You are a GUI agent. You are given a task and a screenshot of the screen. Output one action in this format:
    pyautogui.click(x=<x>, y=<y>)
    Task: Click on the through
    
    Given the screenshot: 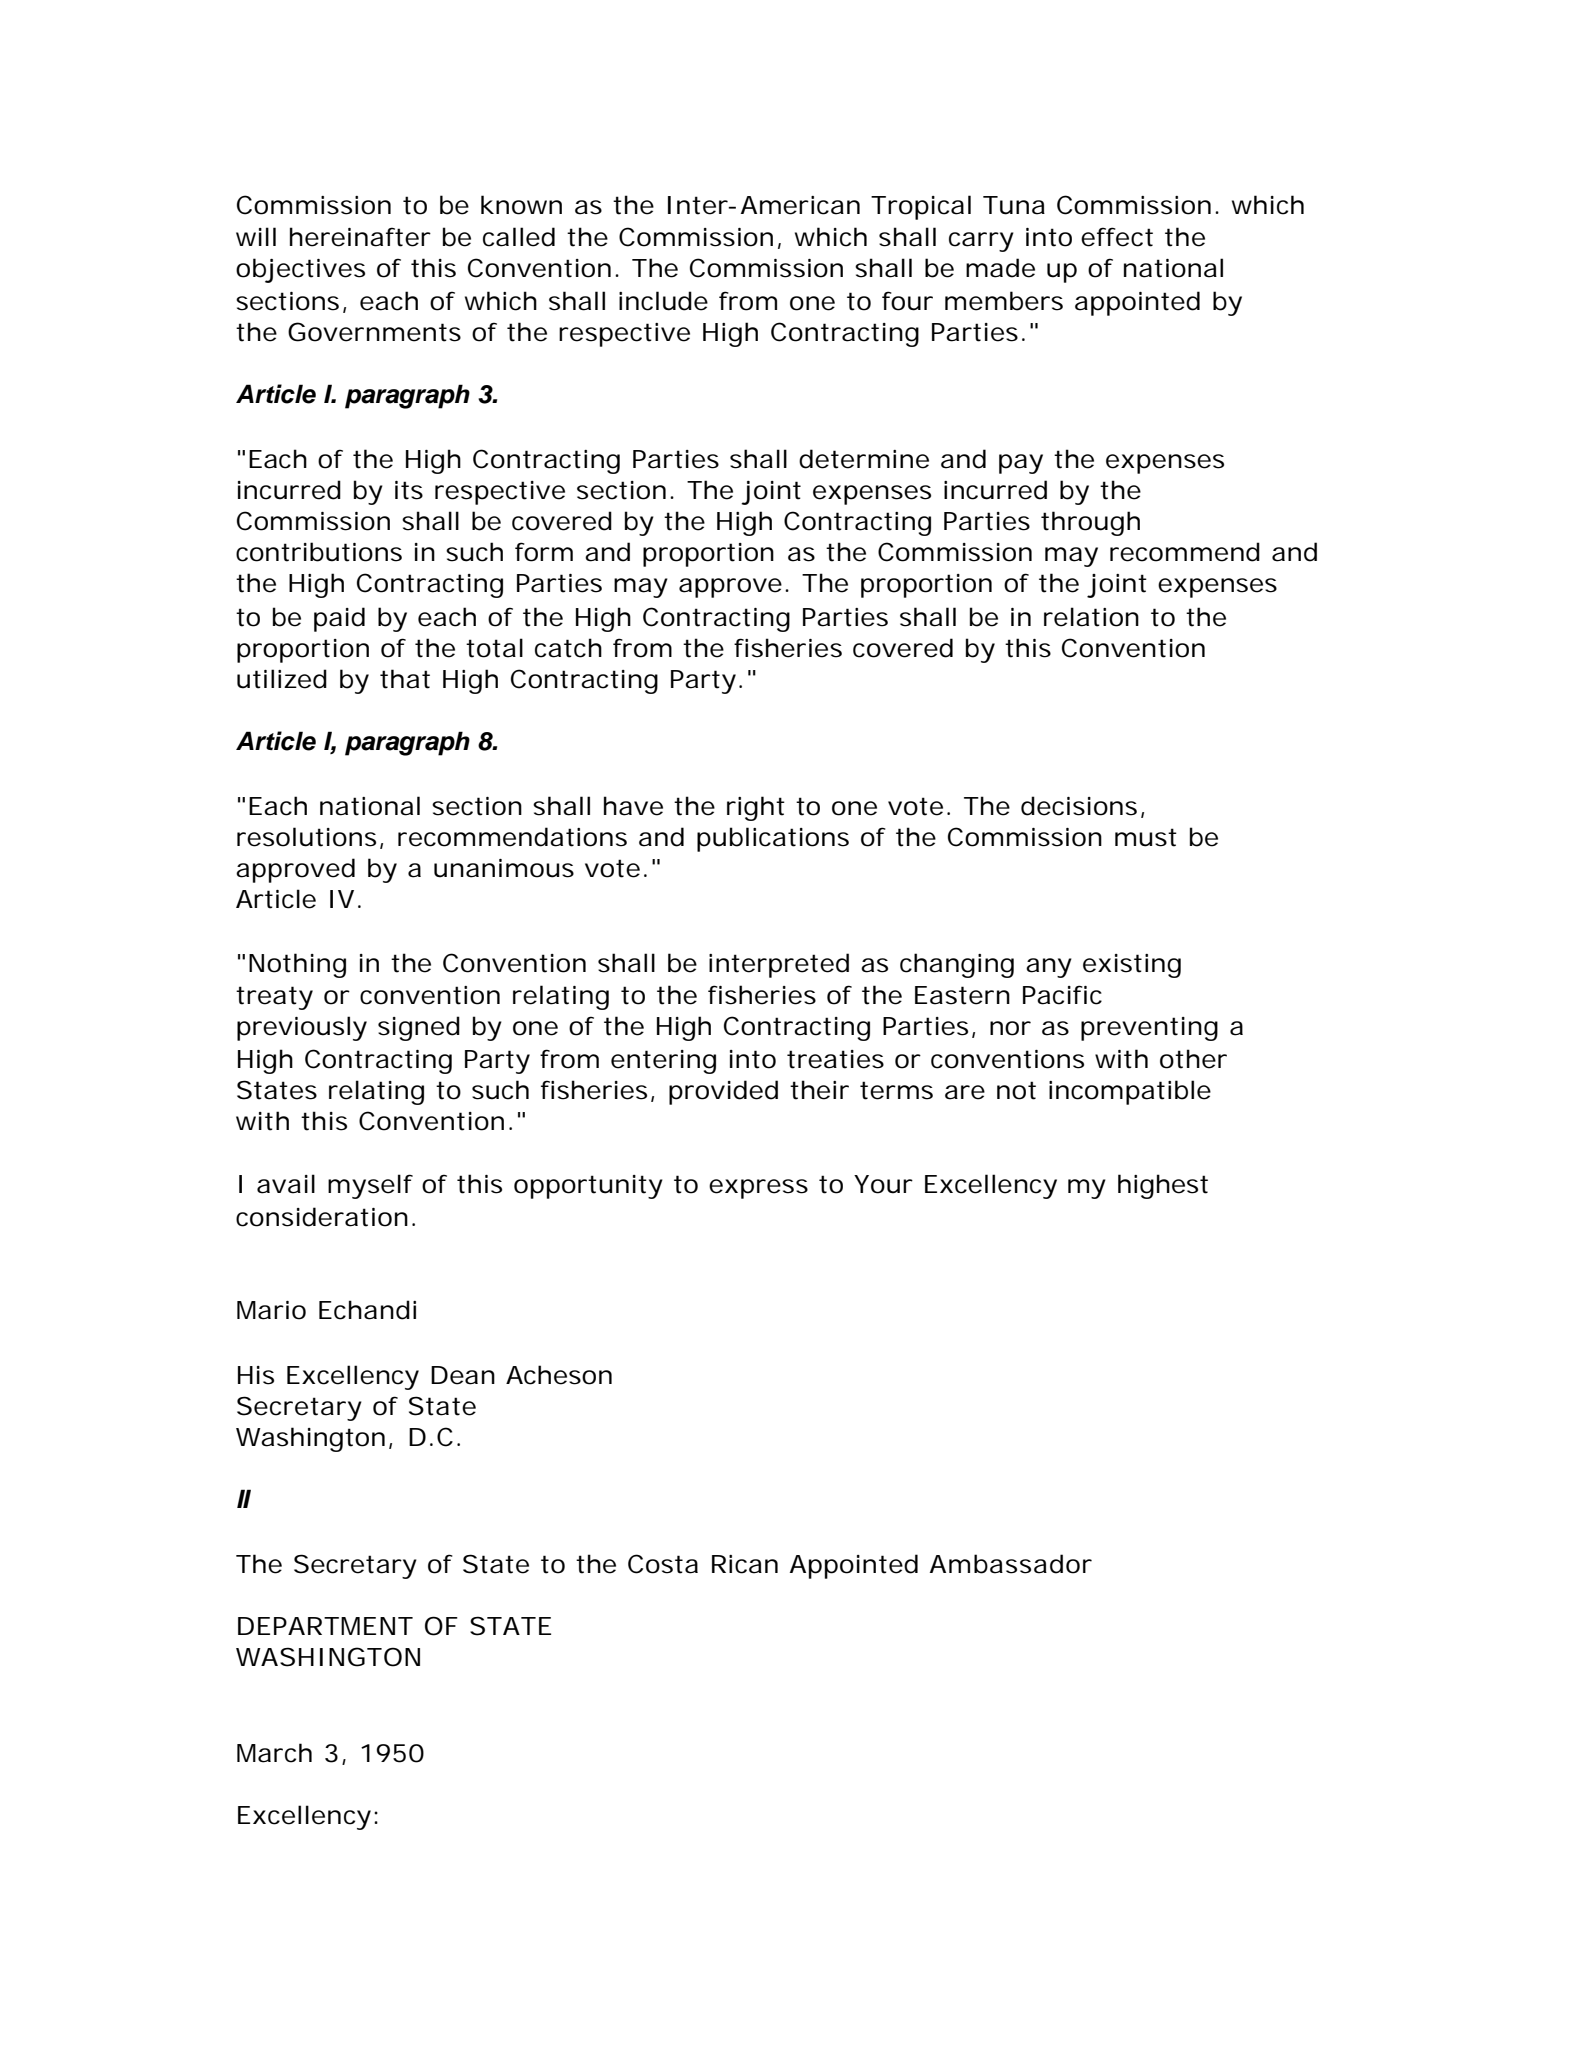 What is the action you would take?
    pyautogui.click(x=1090, y=523)
